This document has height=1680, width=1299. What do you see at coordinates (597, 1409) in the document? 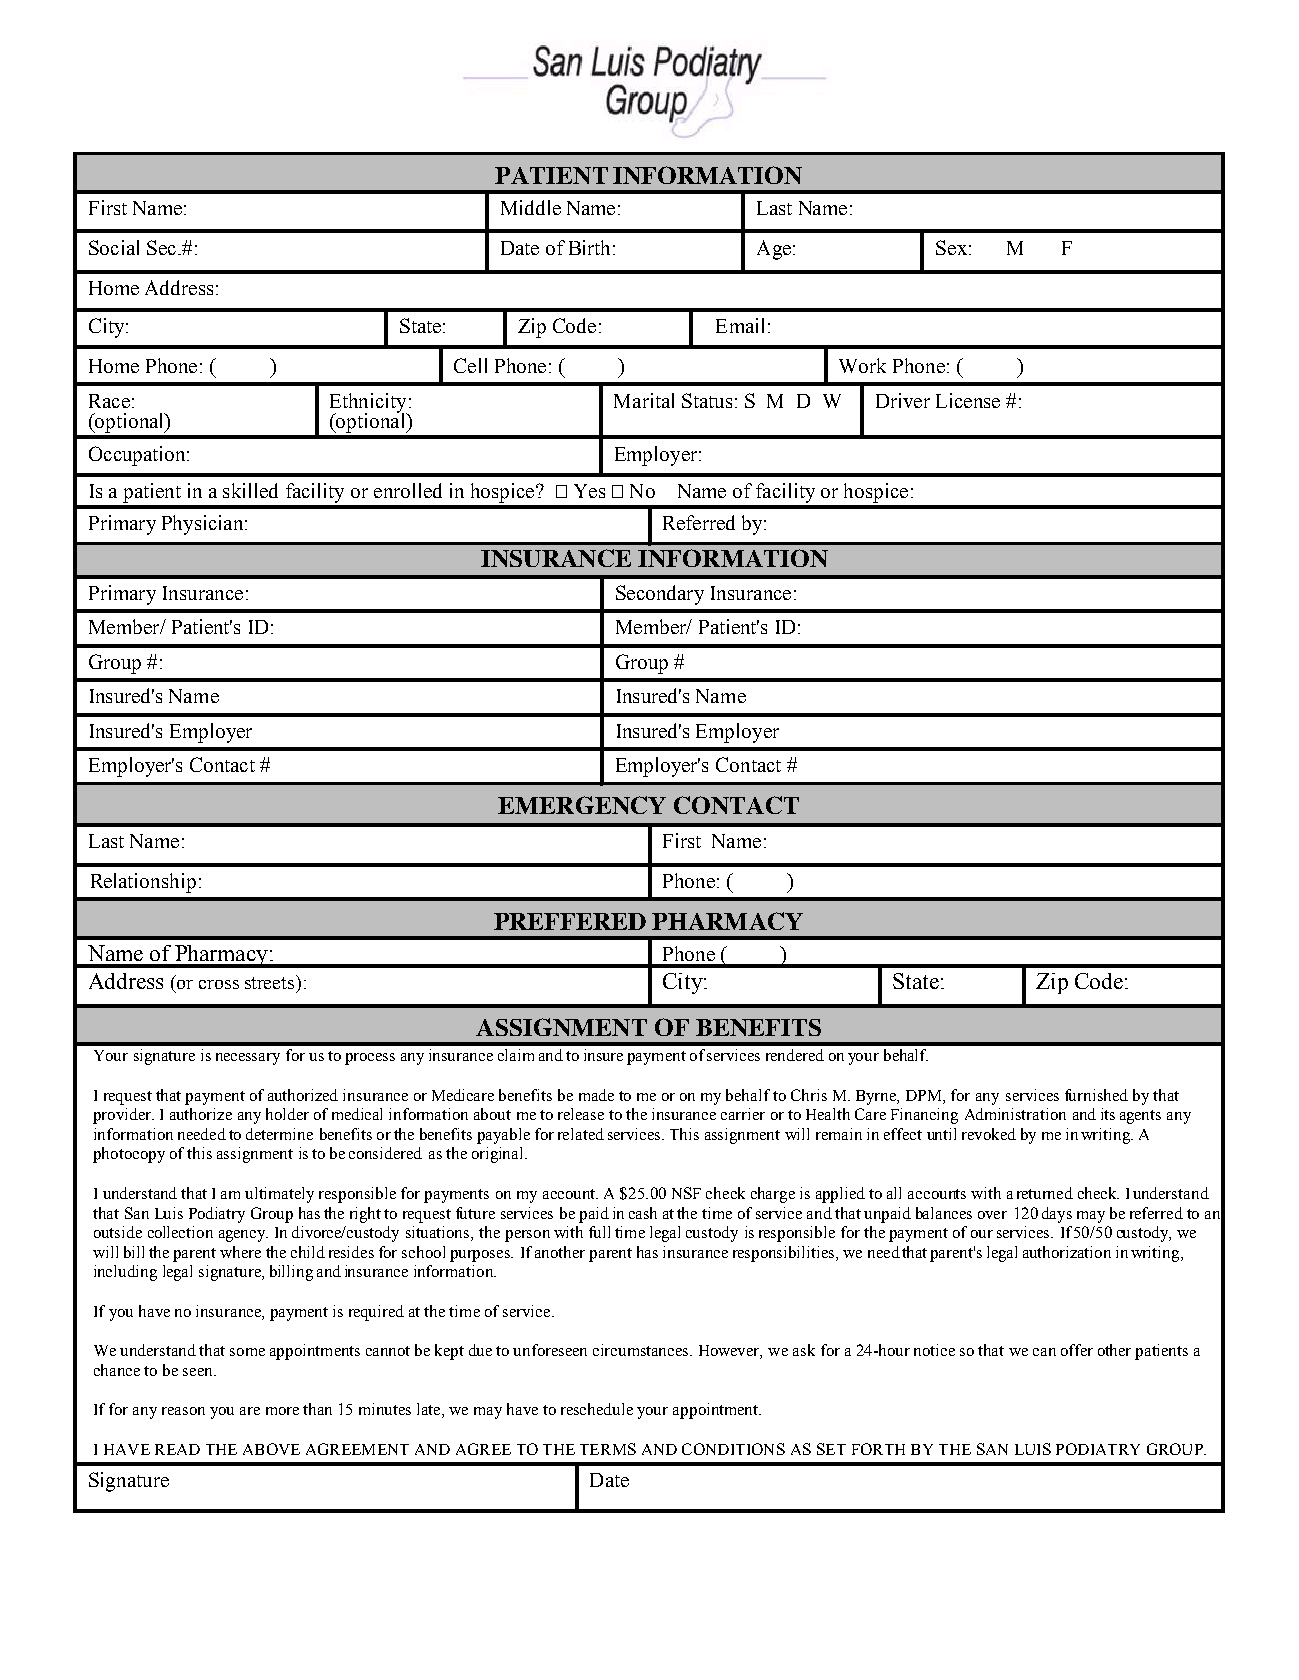
I see `reschedule` at bounding box center [597, 1409].
